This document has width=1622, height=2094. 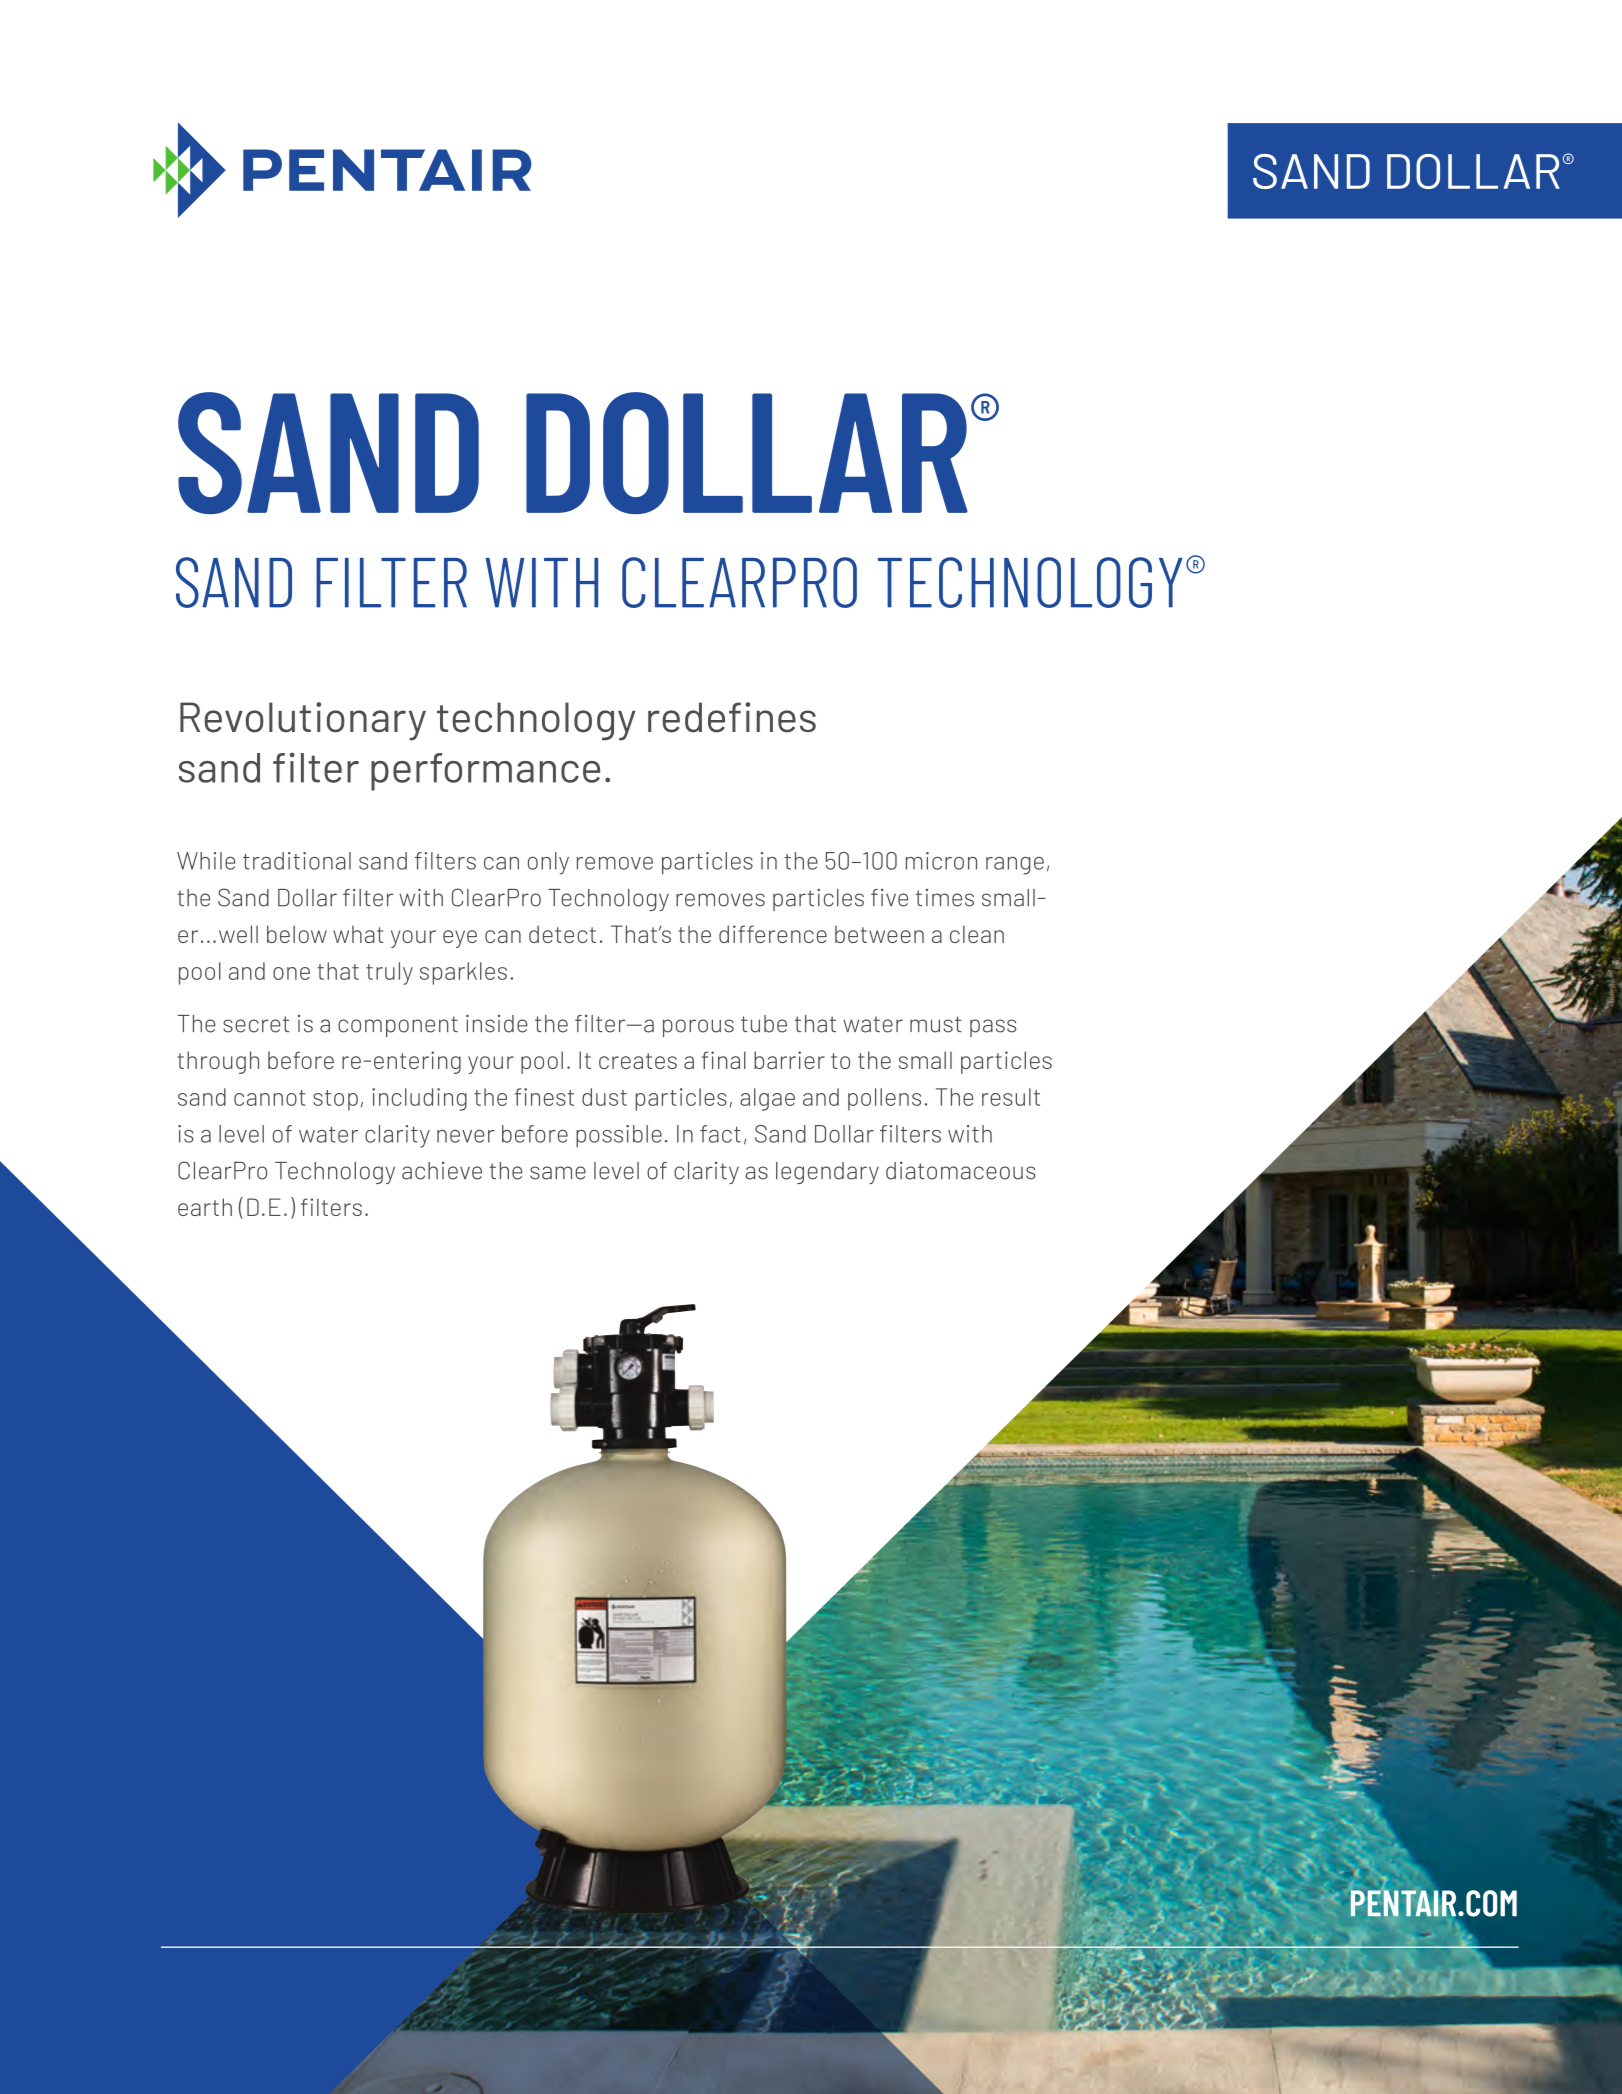 I want to click on dust, so click(x=604, y=1097).
